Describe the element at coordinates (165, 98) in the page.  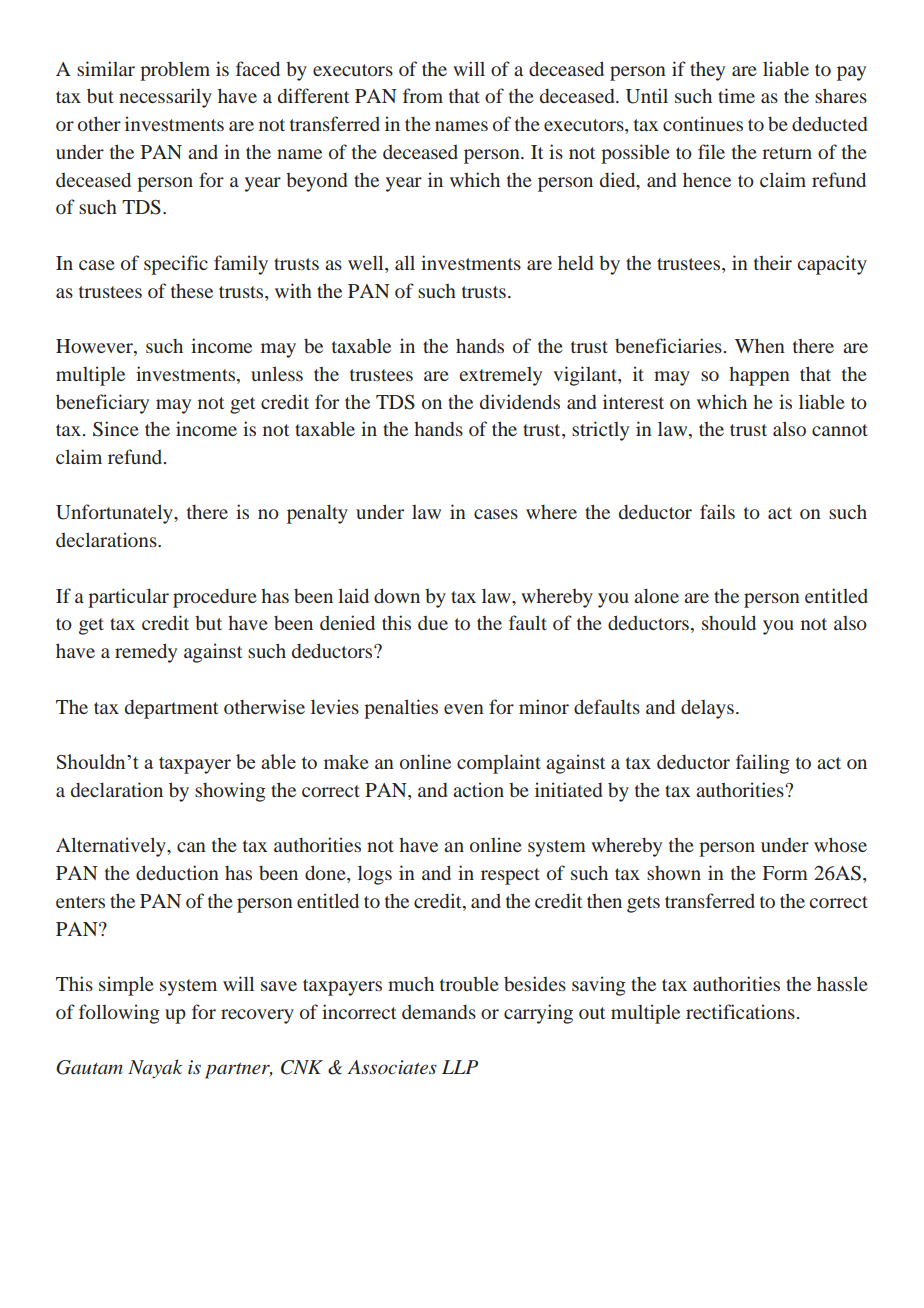
I see `necessarily` at that location.
